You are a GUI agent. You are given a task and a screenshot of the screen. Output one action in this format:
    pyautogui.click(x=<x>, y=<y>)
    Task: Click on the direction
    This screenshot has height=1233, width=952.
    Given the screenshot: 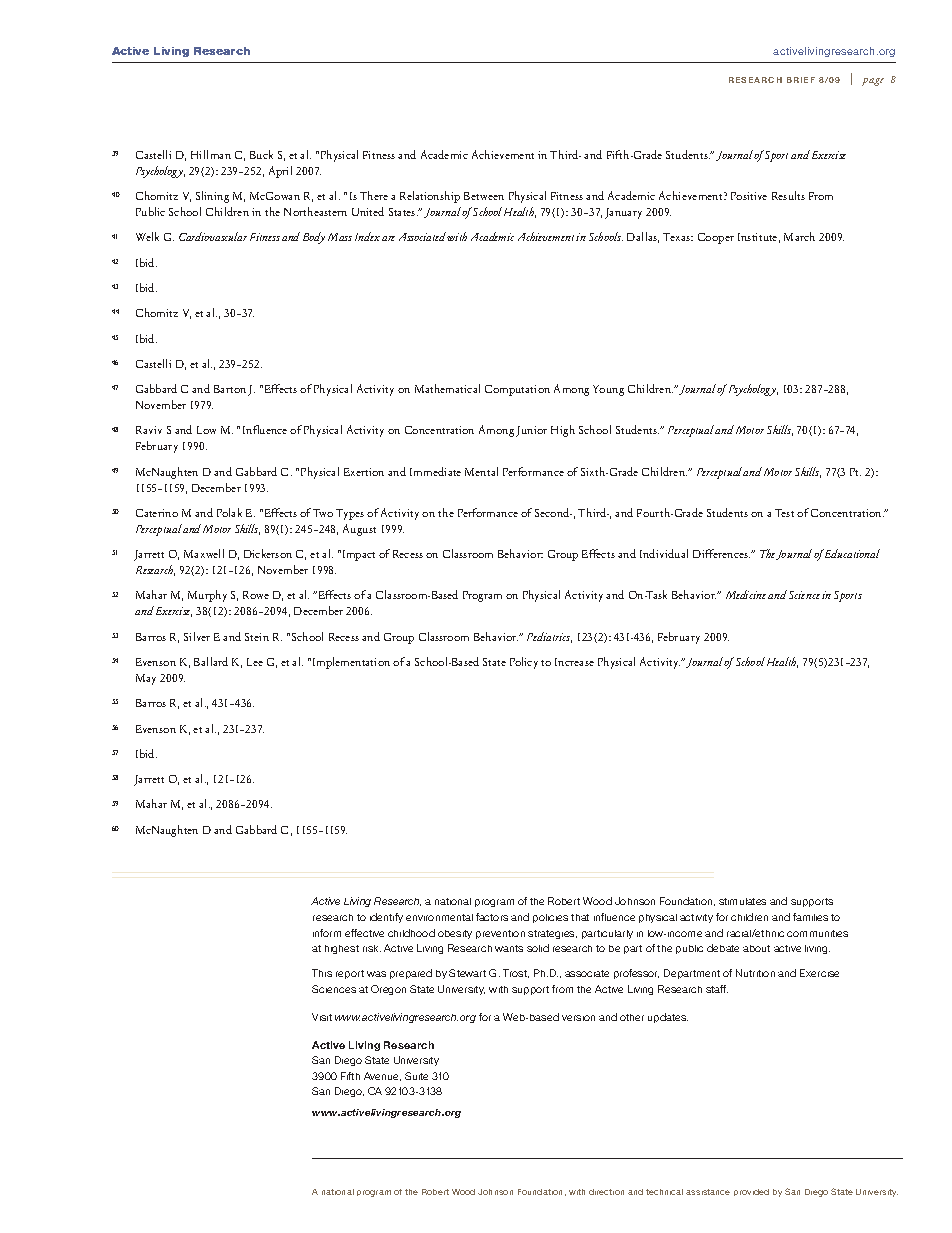 What is the action you would take?
    pyautogui.click(x=606, y=1192)
